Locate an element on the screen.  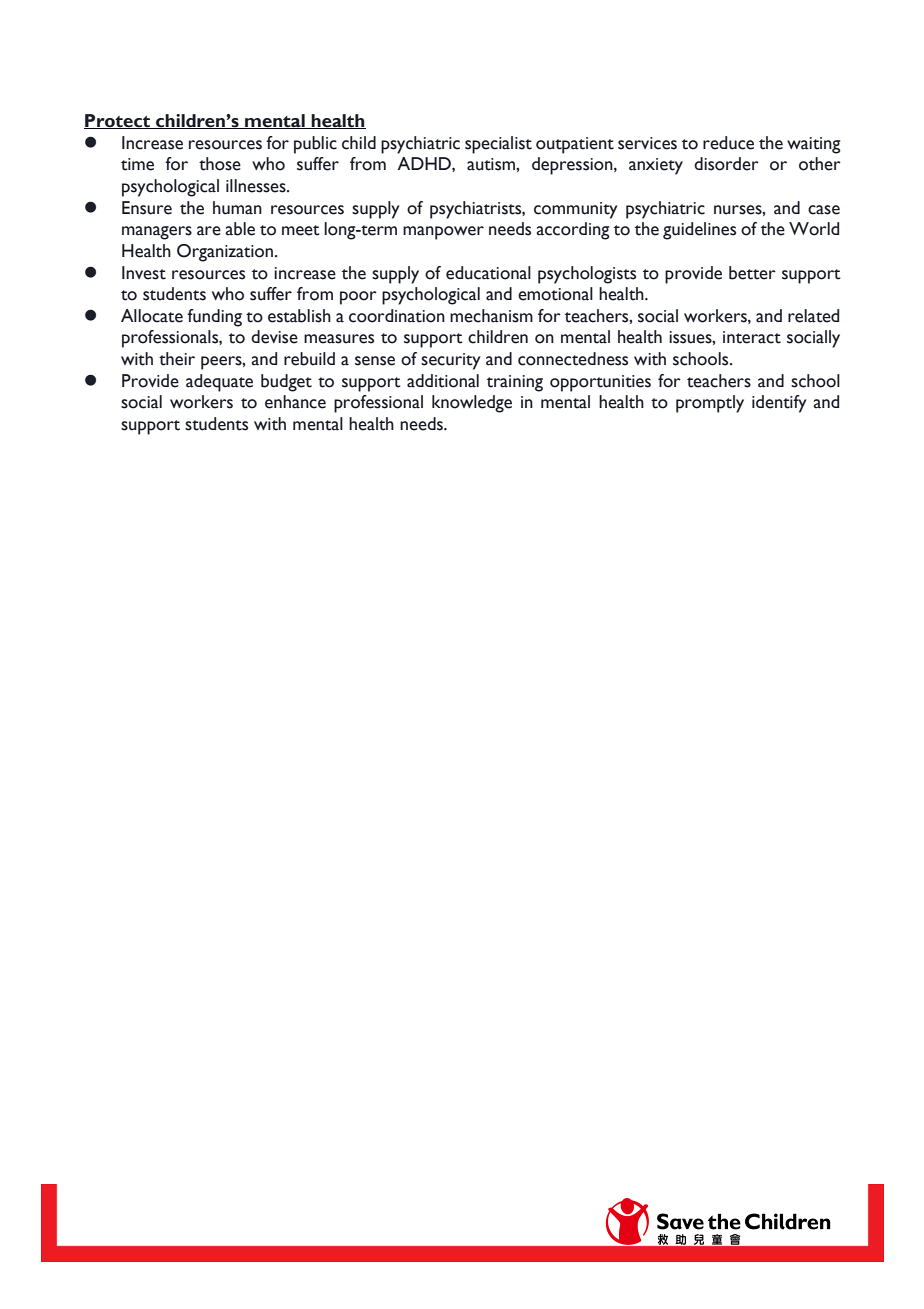
adequate is located at coordinates (219, 383).
